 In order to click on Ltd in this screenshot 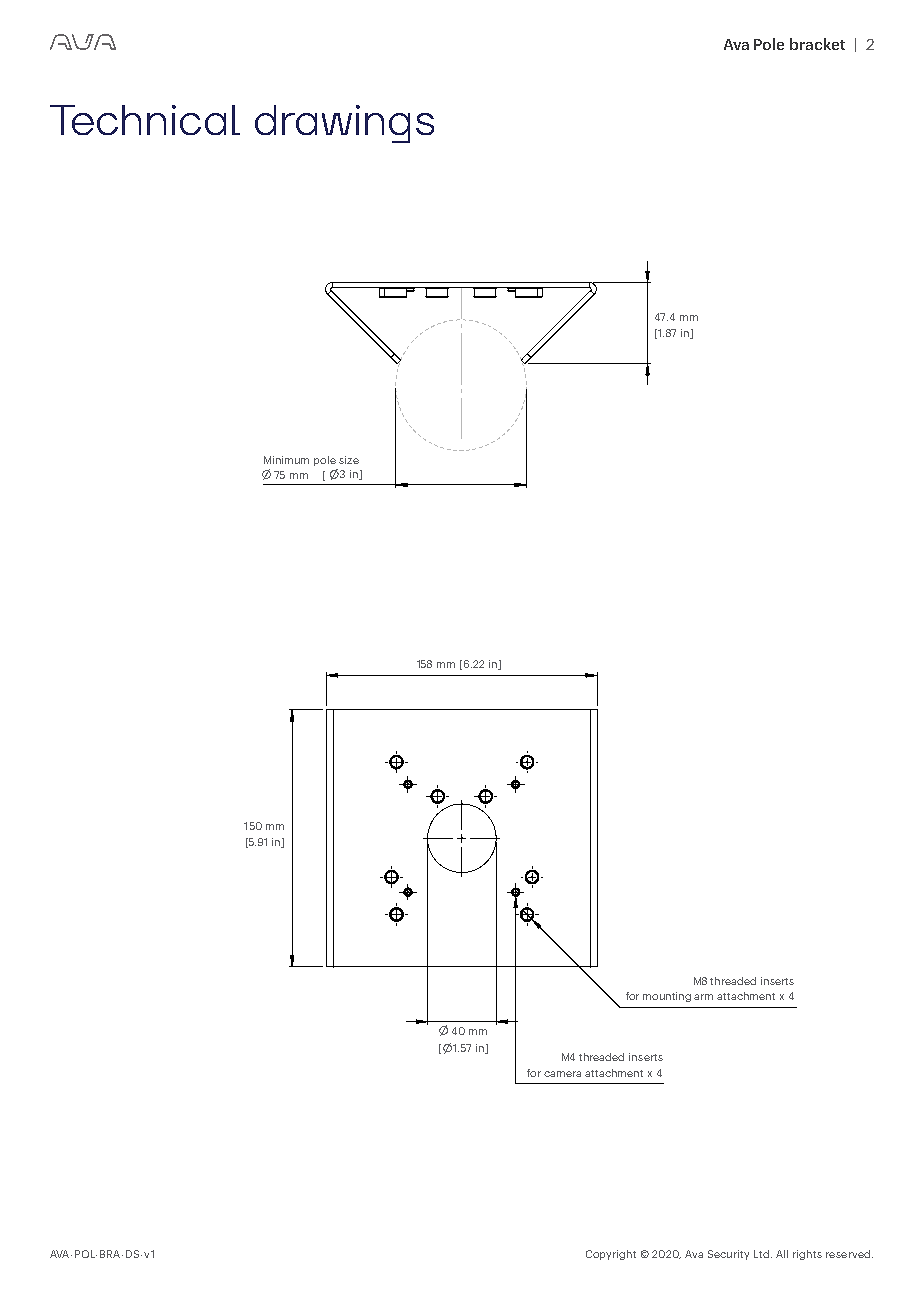, I will do `click(763, 1254)`.
